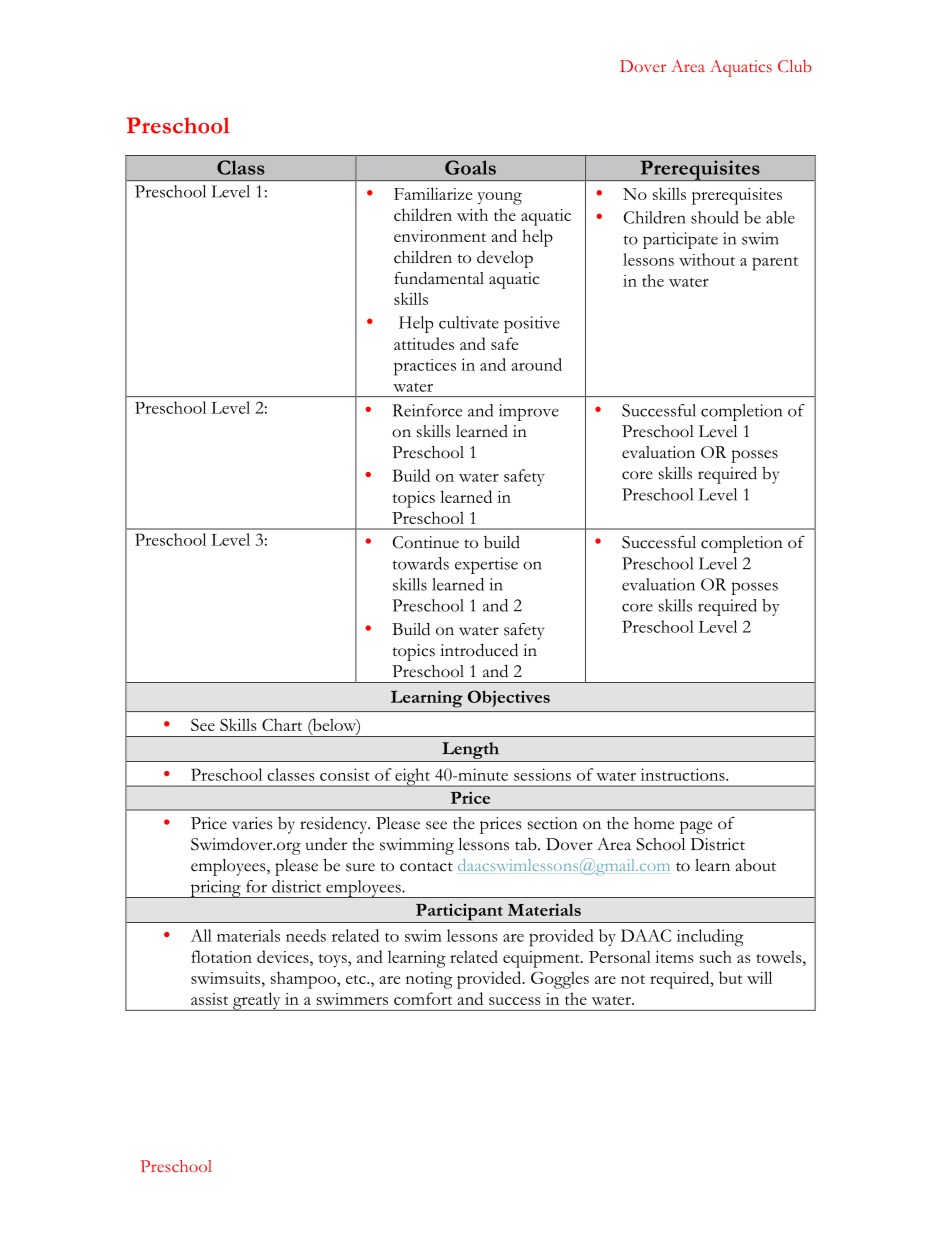 This page has height=1233, width=952. I want to click on parent, so click(775, 263).
